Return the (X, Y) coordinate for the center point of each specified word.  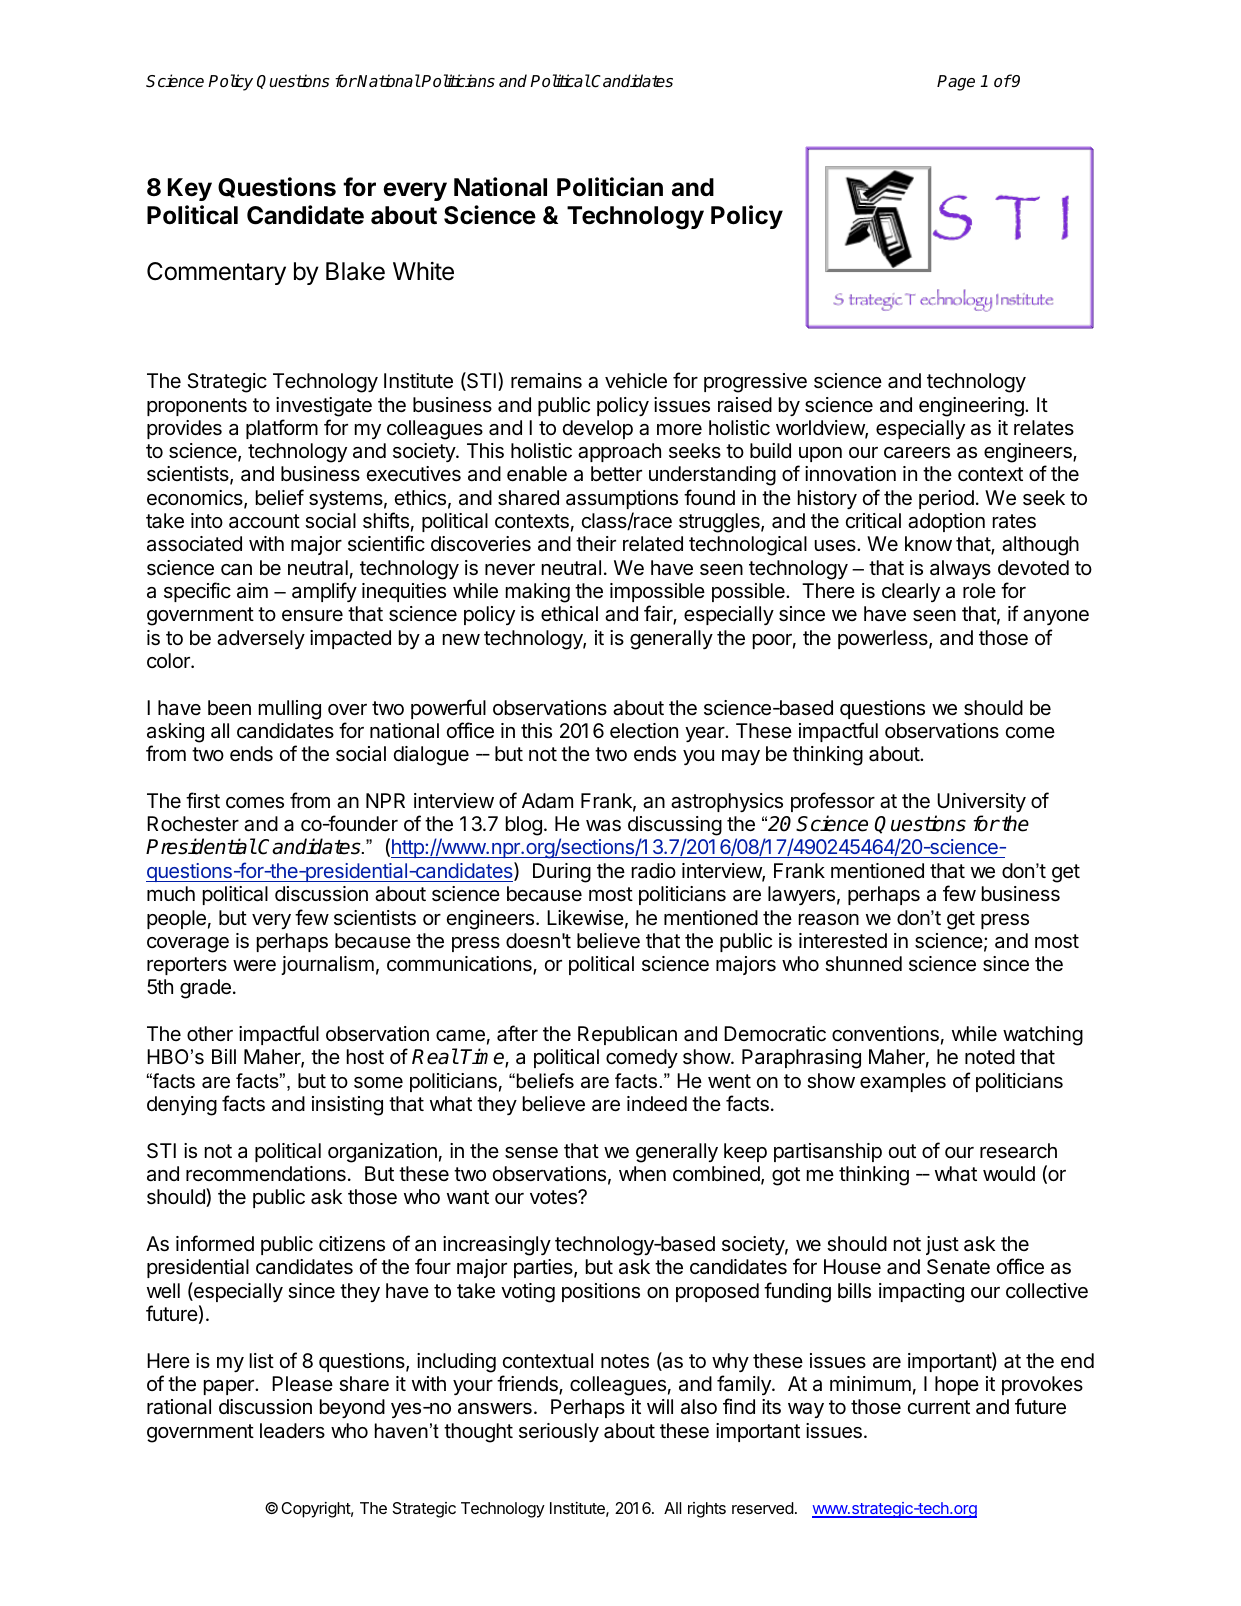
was (603, 826)
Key (190, 189)
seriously (559, 1432)
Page (956, 83)
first (203, 800)
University (981, 802)
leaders (292, 1430)
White (423, 271)
